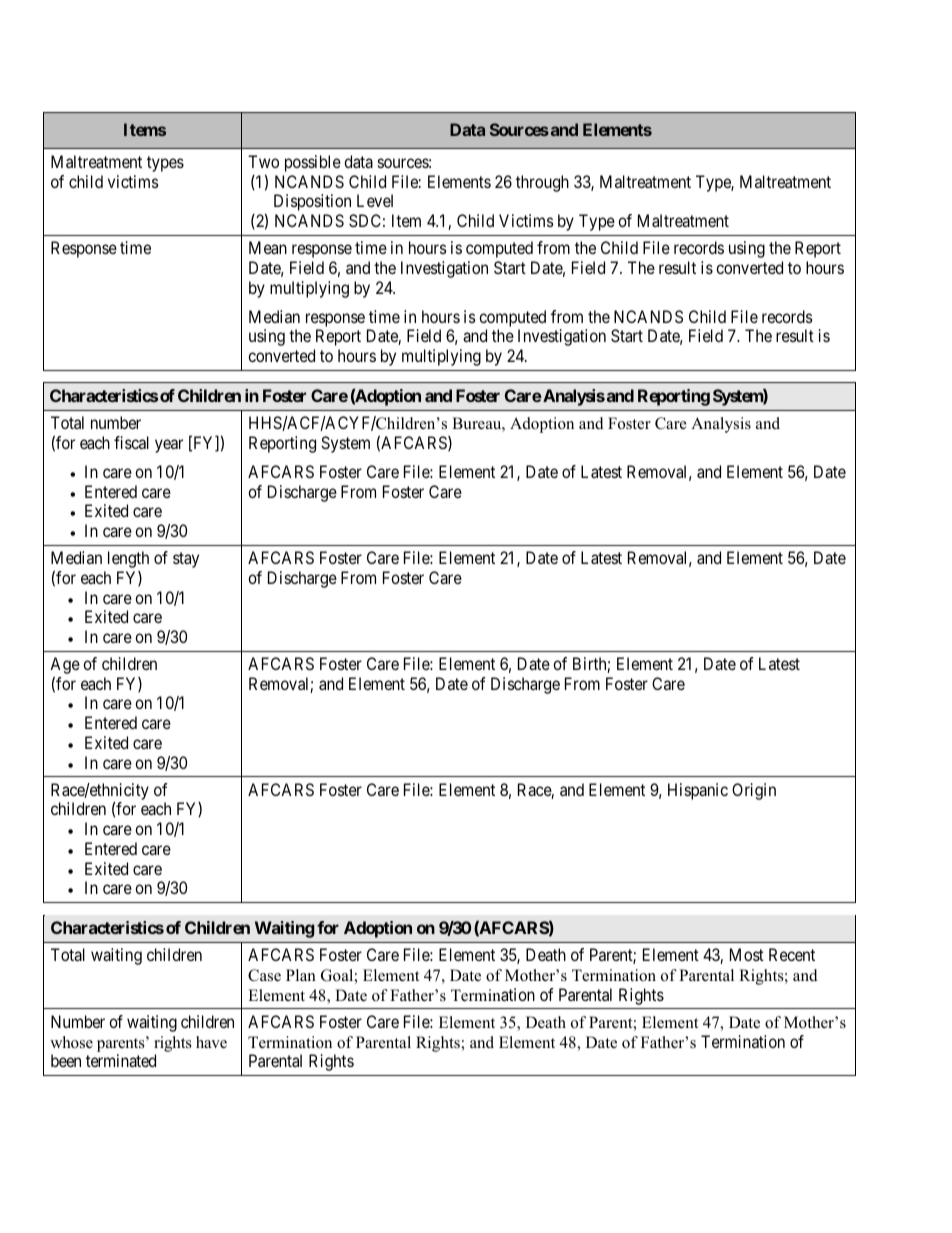 The width and height of the screenshot is (952, 1233). I want to click on terminated, so click(121, 1060).
